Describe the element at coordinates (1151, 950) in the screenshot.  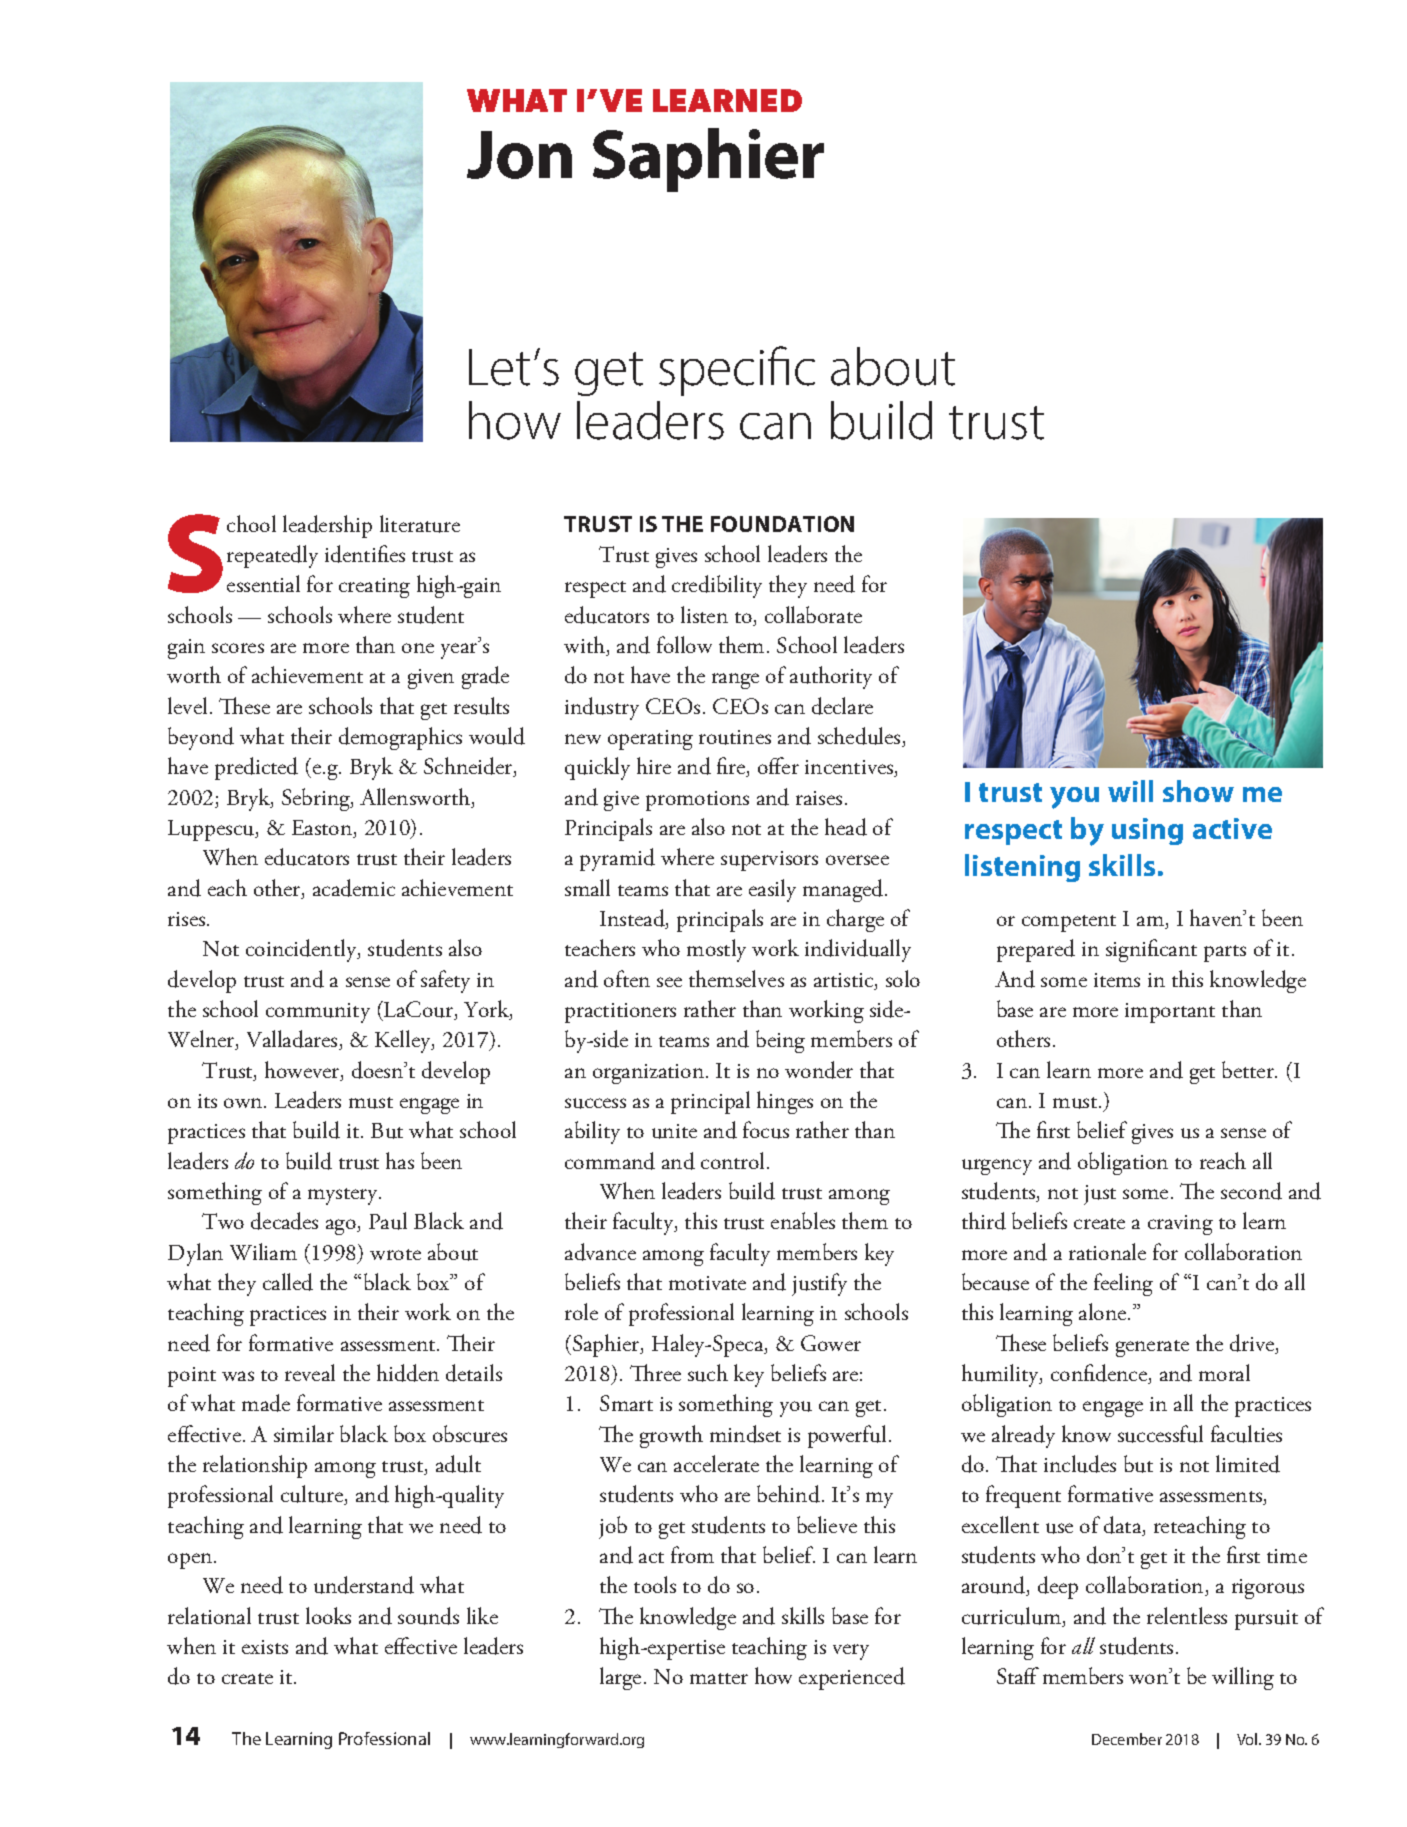
I see `significant` at that location.
